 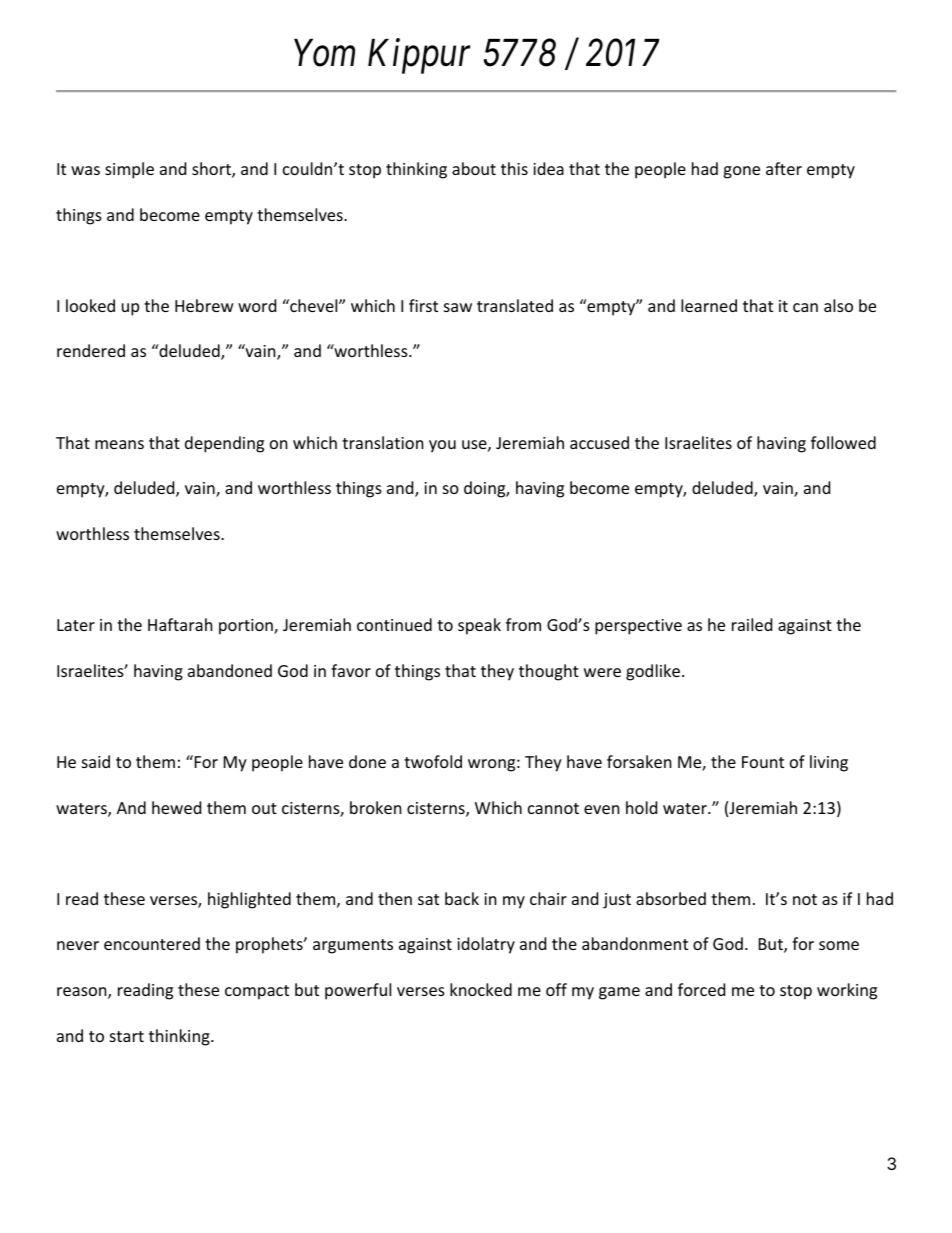 What do you see at coordinates (442, 446) in the screenshot?
I see `you` at bounding box center [442, 446].
